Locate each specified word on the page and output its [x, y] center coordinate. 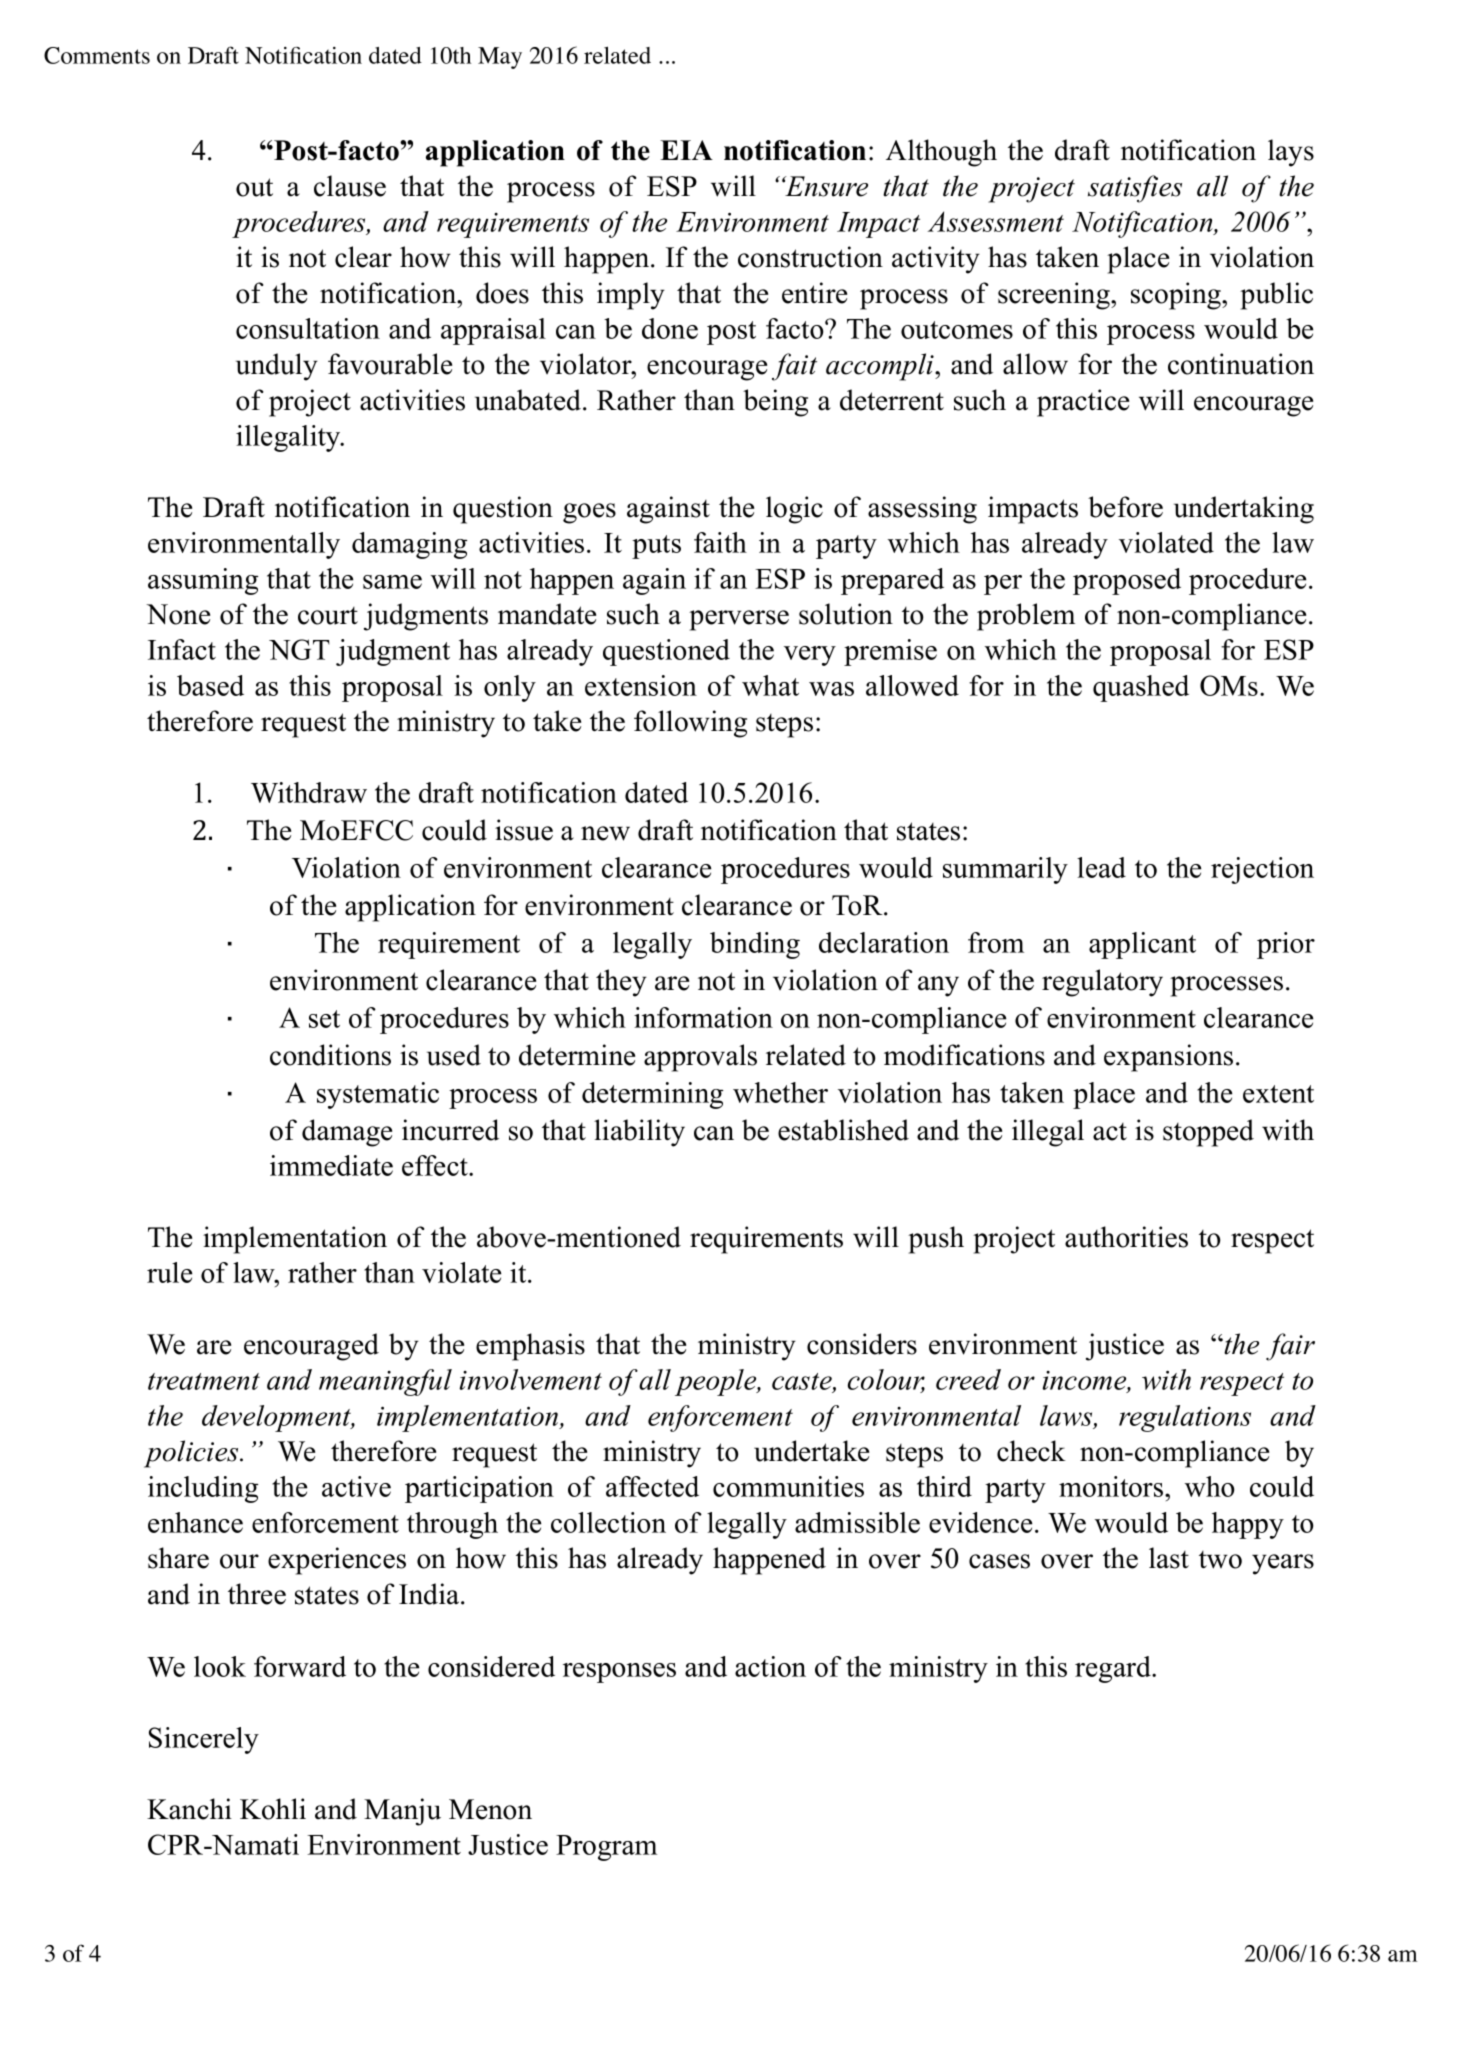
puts [656, 547]
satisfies [1135, 189]
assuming [203, 581]
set [324, 1019]
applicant [1142, 945]
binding [755, 945]
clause [350, 186]
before [1125, 507]
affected [652, 1486]
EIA [686, 150]
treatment [204, 1381]
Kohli [273, 1809]
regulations [1185, 1418]
